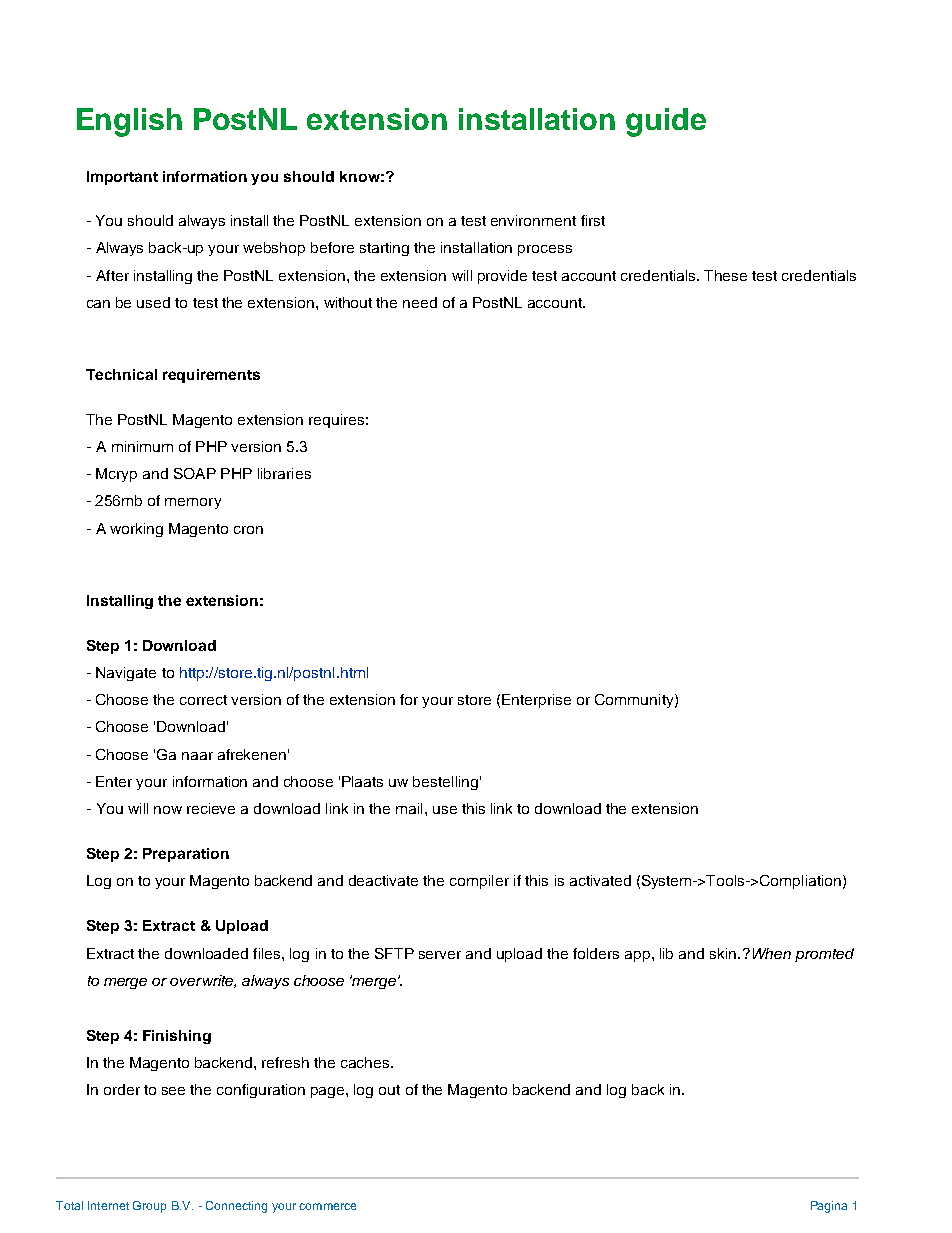 Image resolution: width=952 pixels, height=1233 pixels. I want to click on activated, so click(600, 880).
